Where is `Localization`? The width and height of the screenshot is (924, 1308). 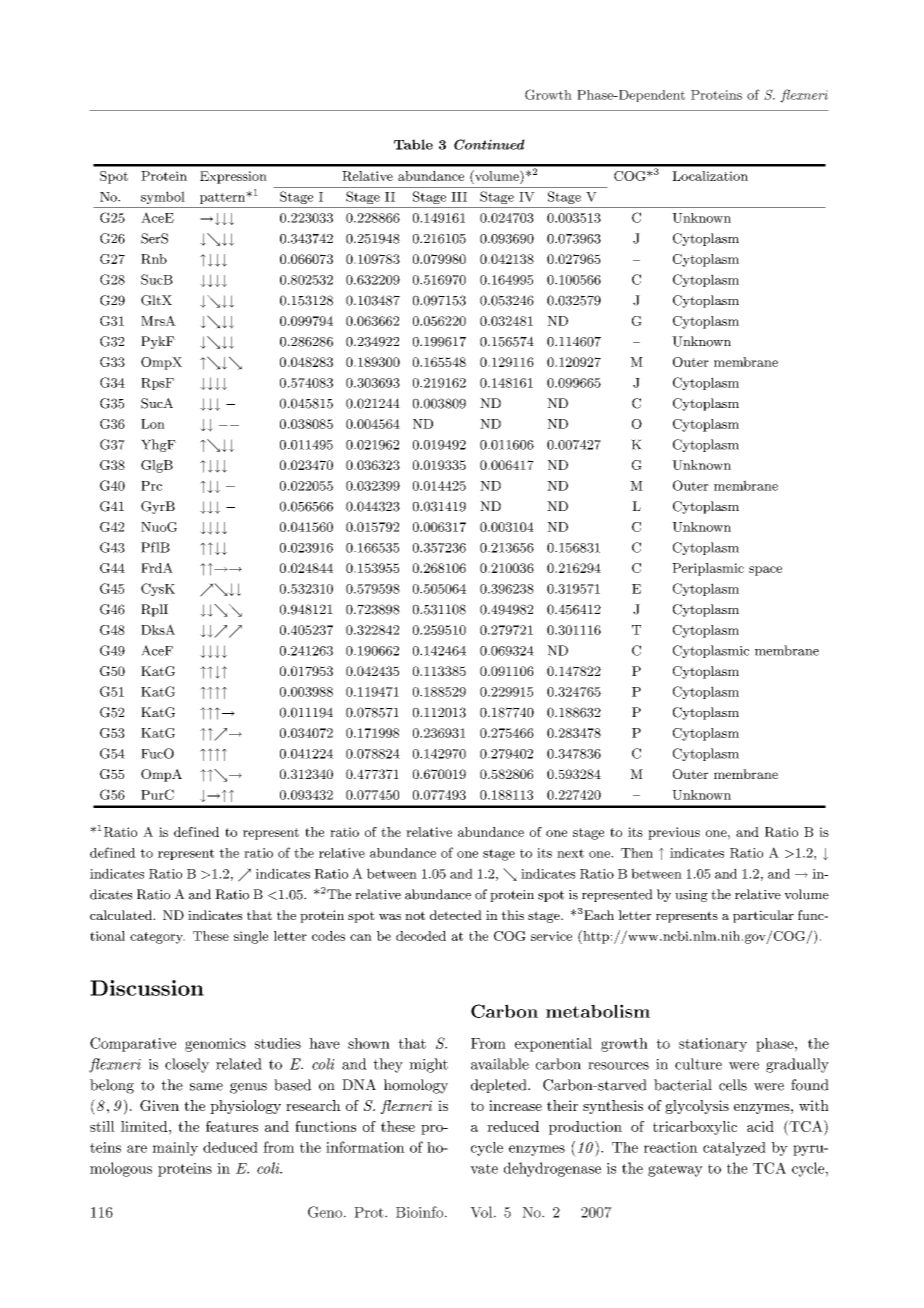 Localization is located at coordinates (710, 176).
